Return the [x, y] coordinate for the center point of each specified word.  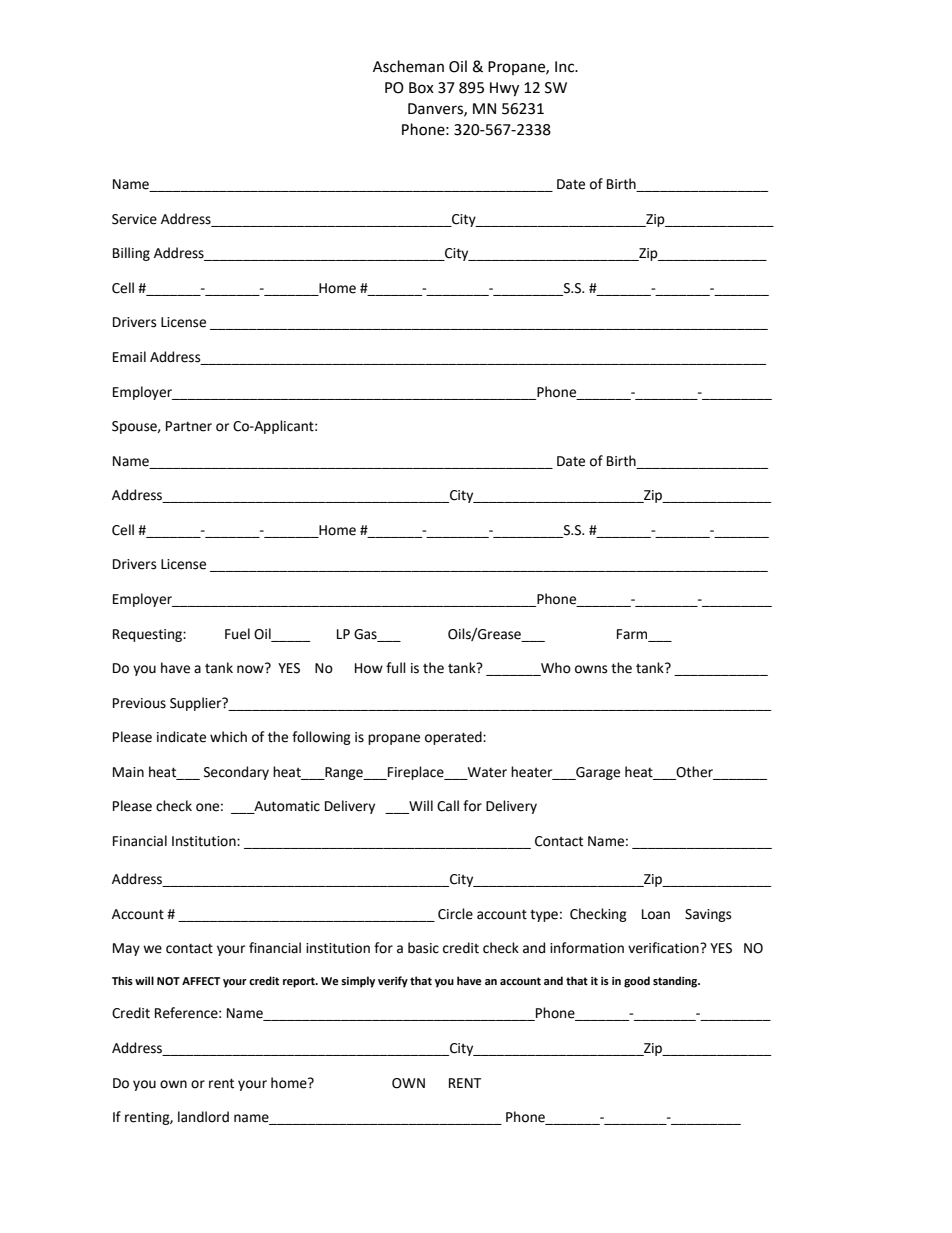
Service [134, 219]
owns [591, 669]
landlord [203, 1117]
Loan [656, 914]
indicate [181, 737]
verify [393, 982]
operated [454, 738]
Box [421, 88]
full [396, 668]
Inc [566, 67]
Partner [189, 426]
